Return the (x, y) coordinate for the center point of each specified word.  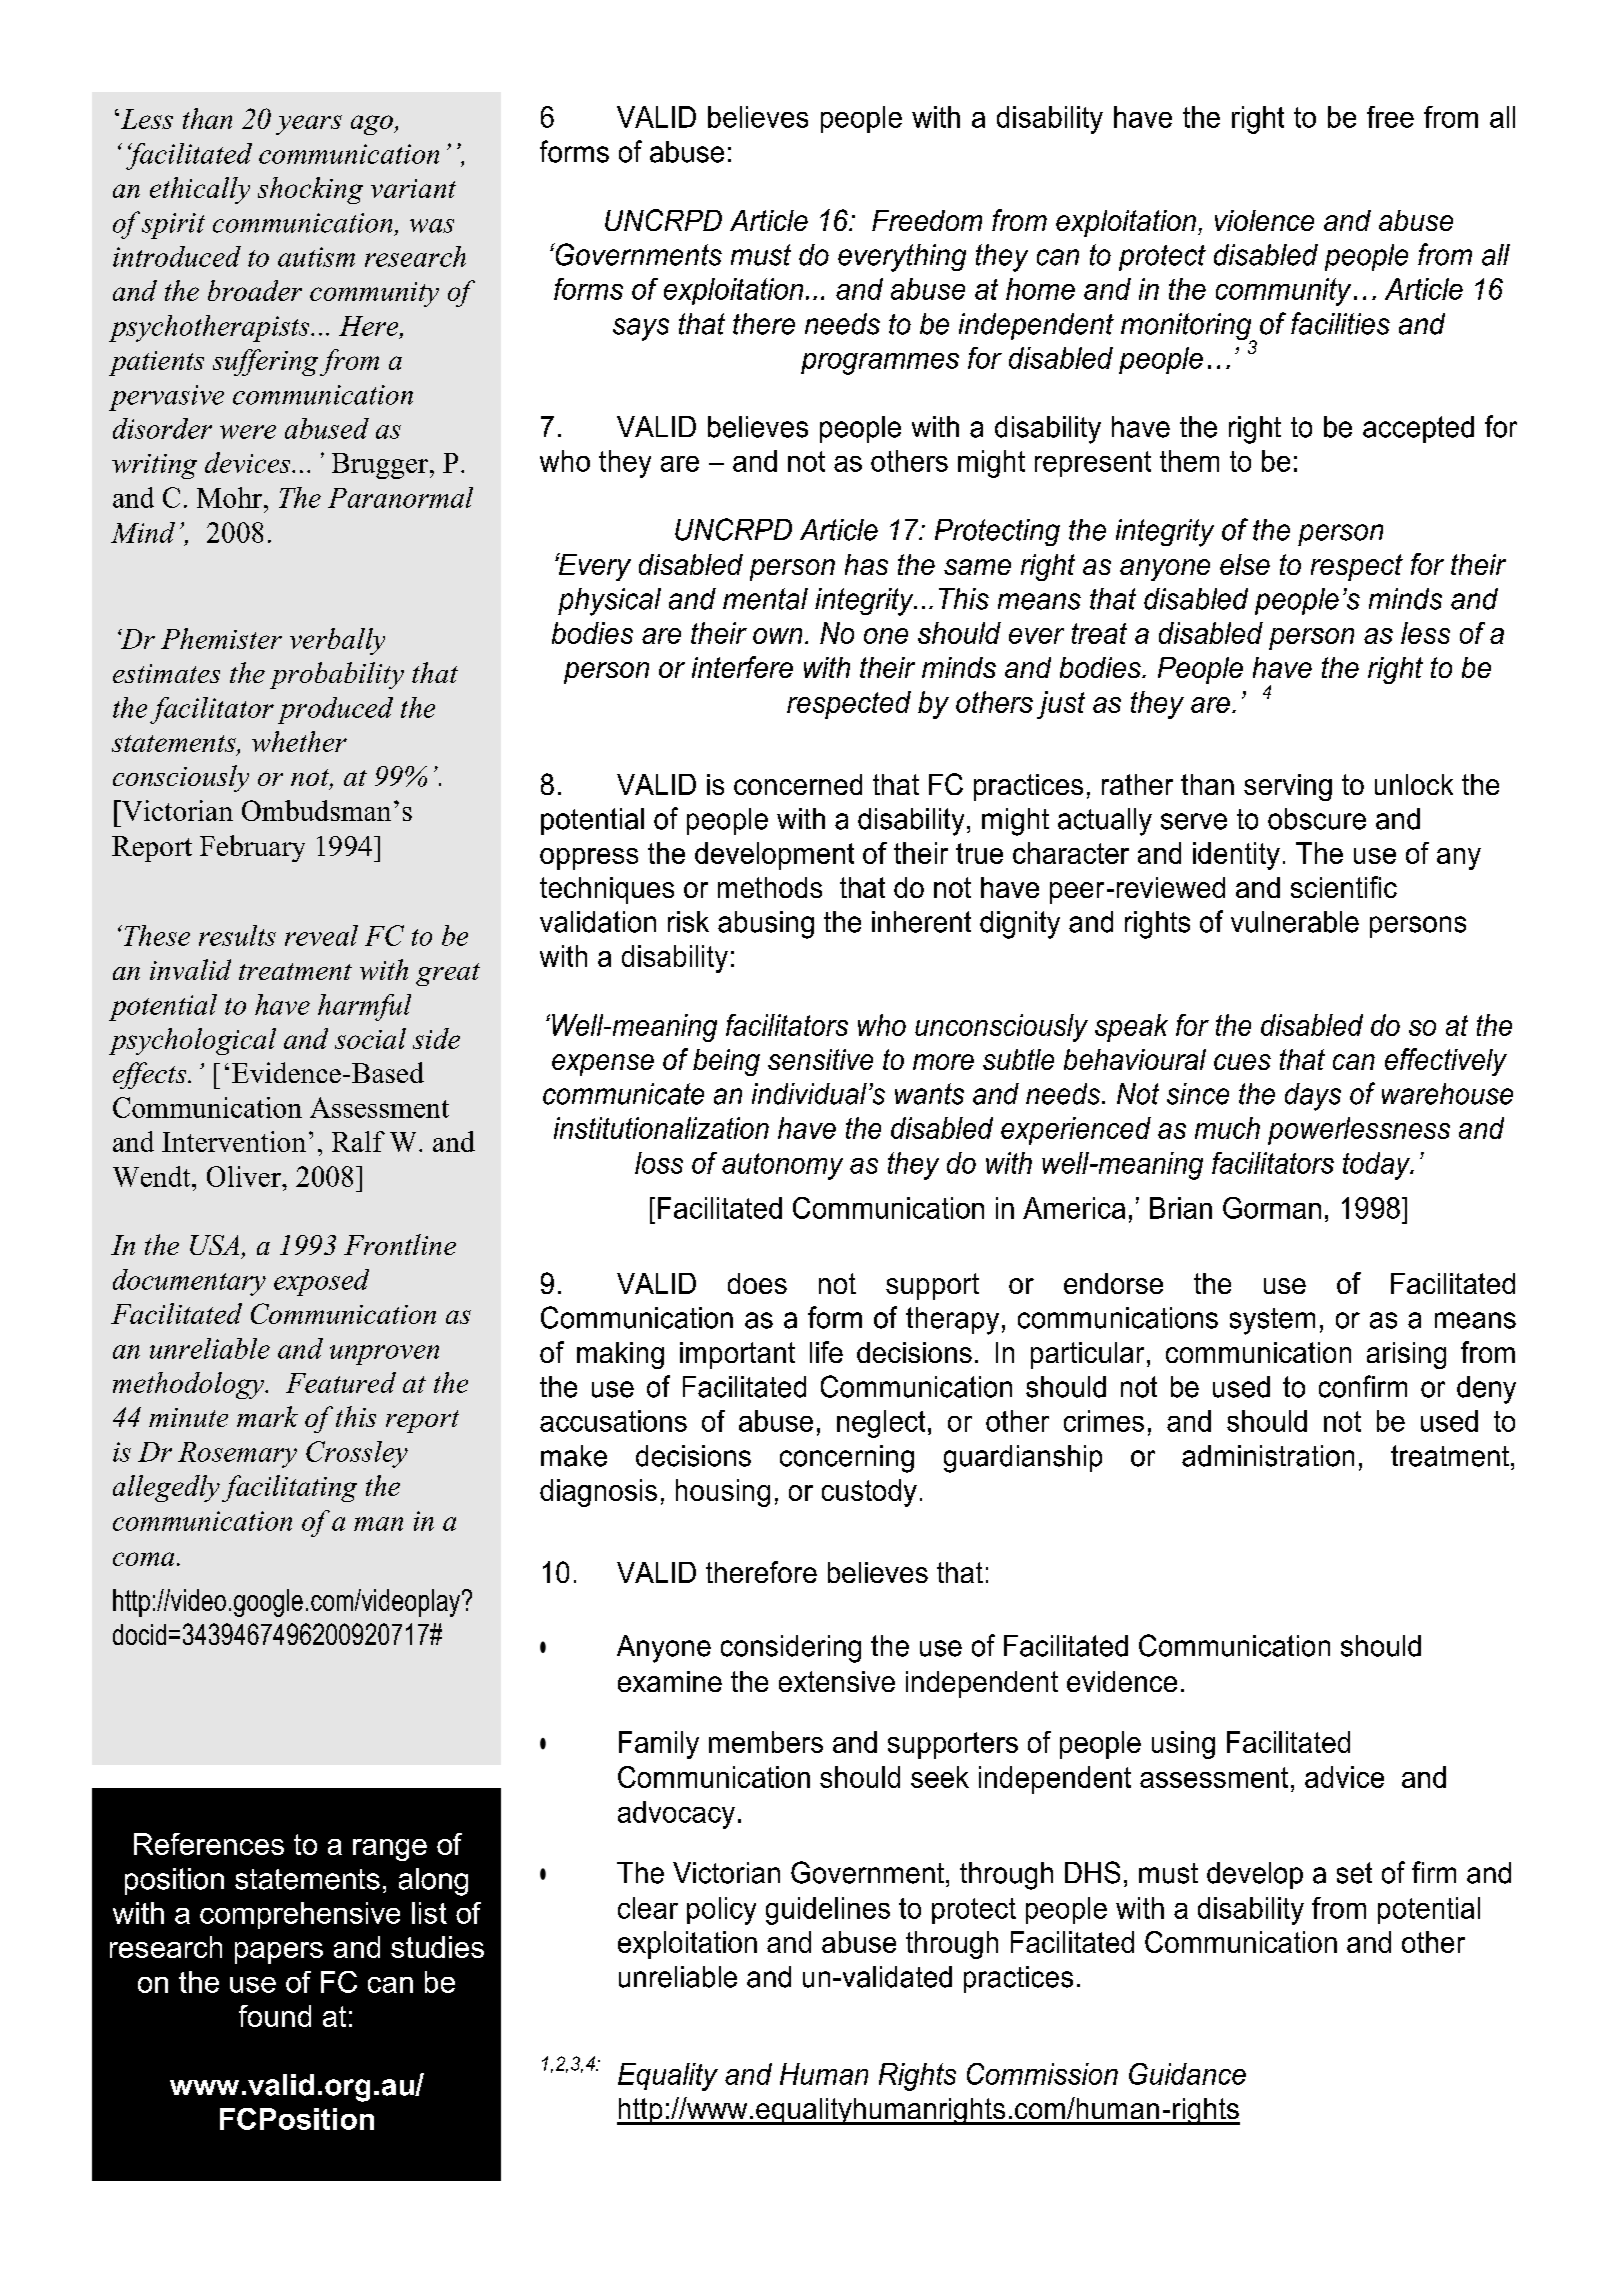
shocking (310, 190)
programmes (880, 364)
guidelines (828, 1911)
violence (1264, 220)
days (1313, 1097)
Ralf (358, 1141)
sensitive (820, 1059)
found (275, 2016)
